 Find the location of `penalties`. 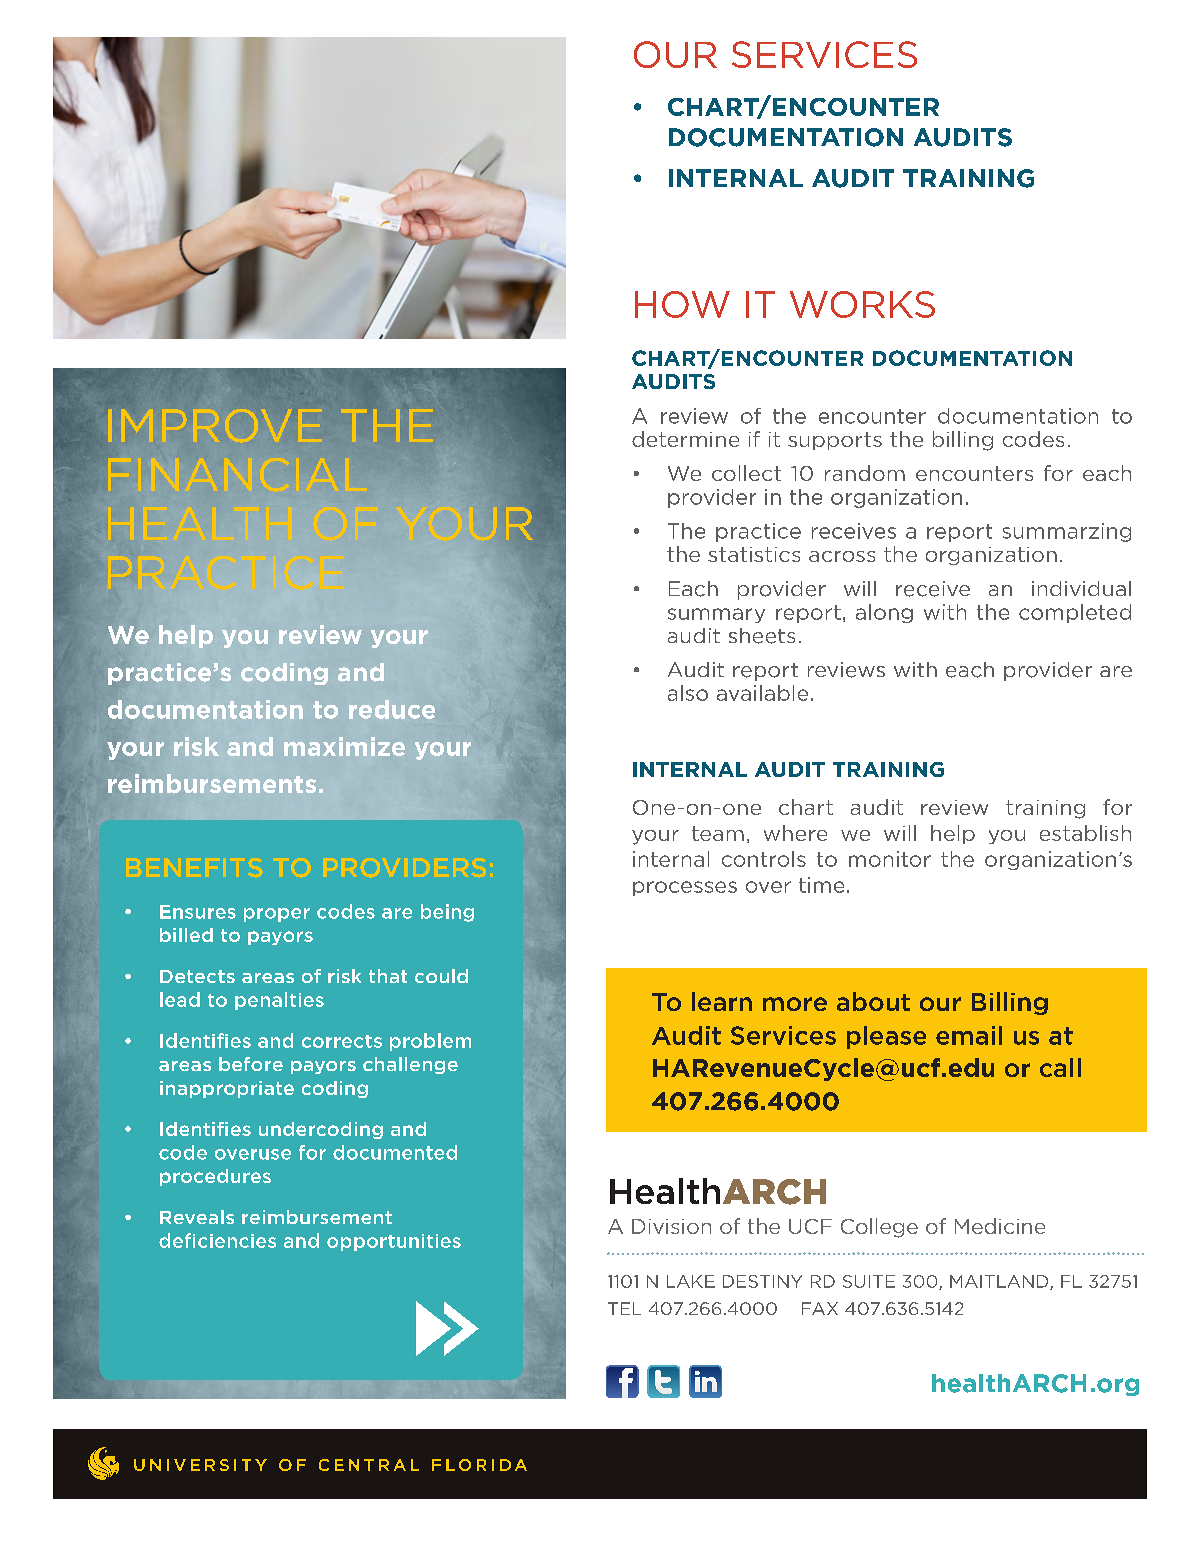

penalties is located at coordinates (279, 1001).
